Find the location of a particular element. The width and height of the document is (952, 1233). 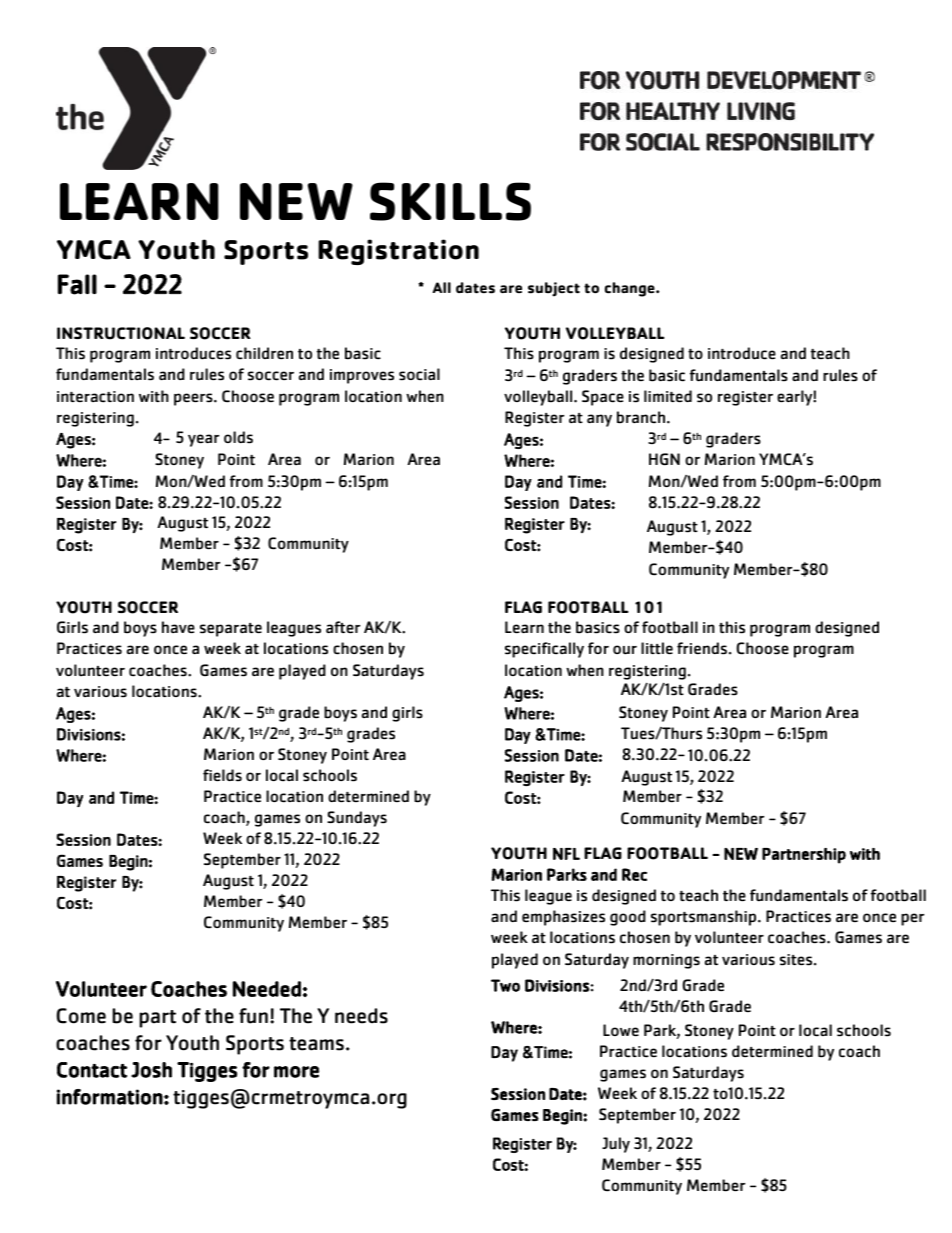

change is located at coordinates (631, 289).
